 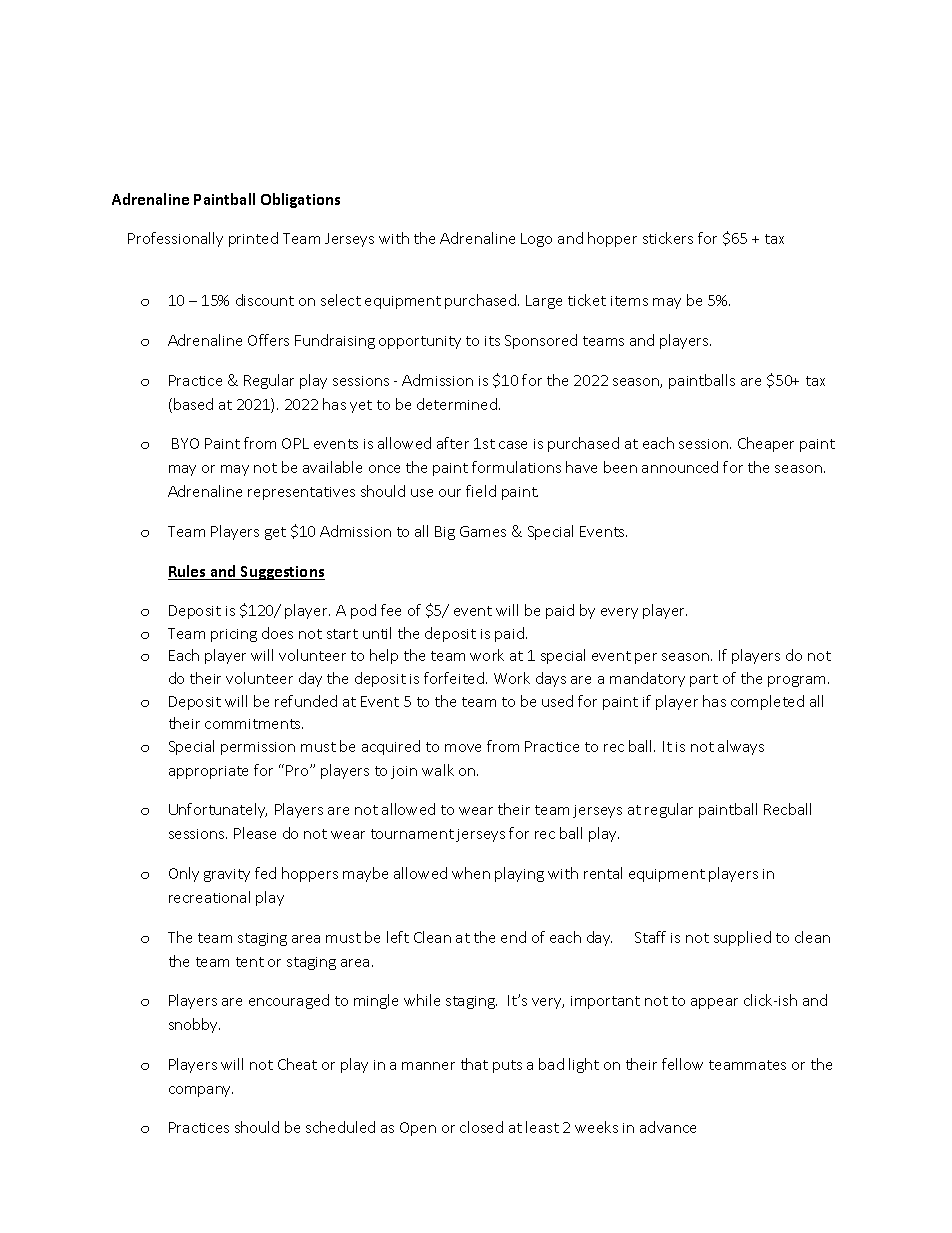 What do you see at coordinates (483, 531) in the image?
I see `Games` at bounding box center [483, 531].
